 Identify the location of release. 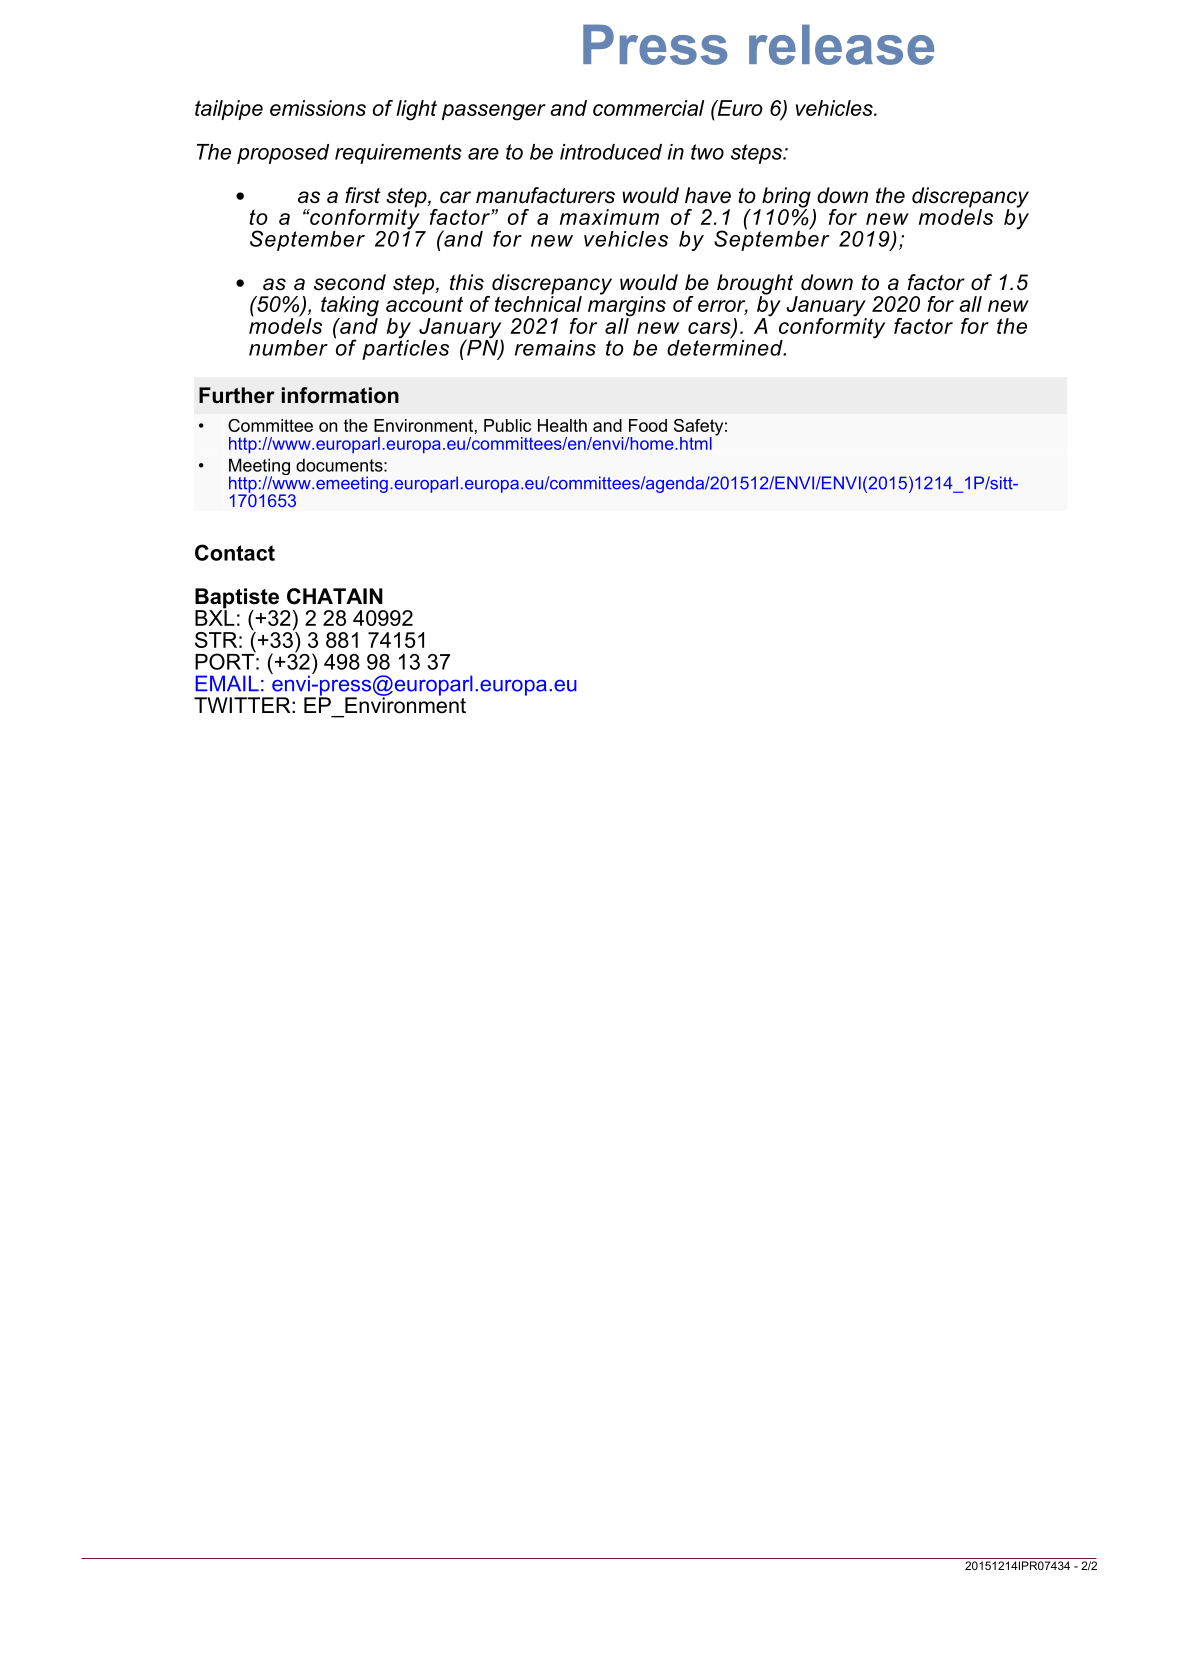
(841, 44).
